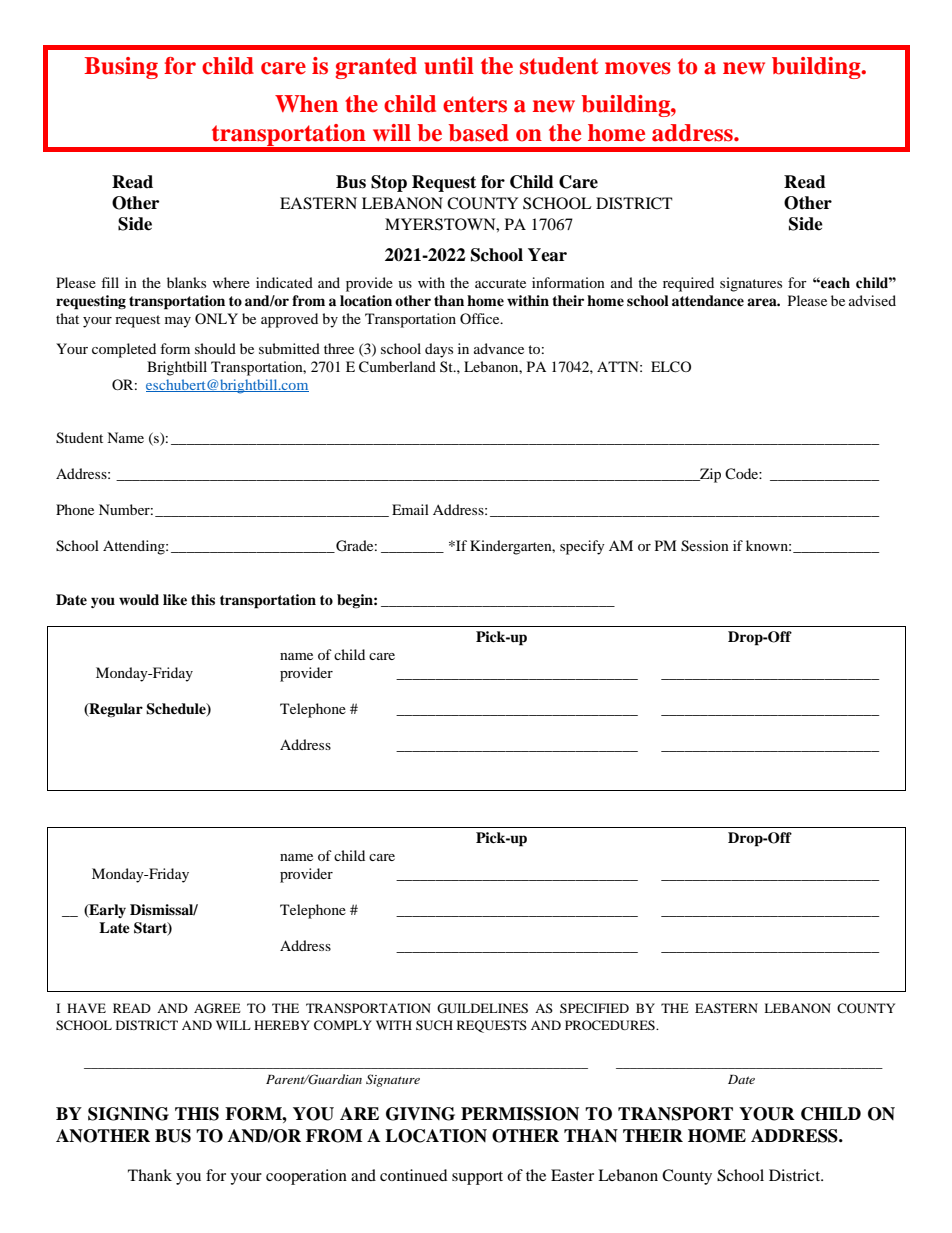 This screenshot has height=1233, width=952. What do you see at coordinates (499, 348) in the screenshot?
I see `advance` at bounding box center [499, 348].
